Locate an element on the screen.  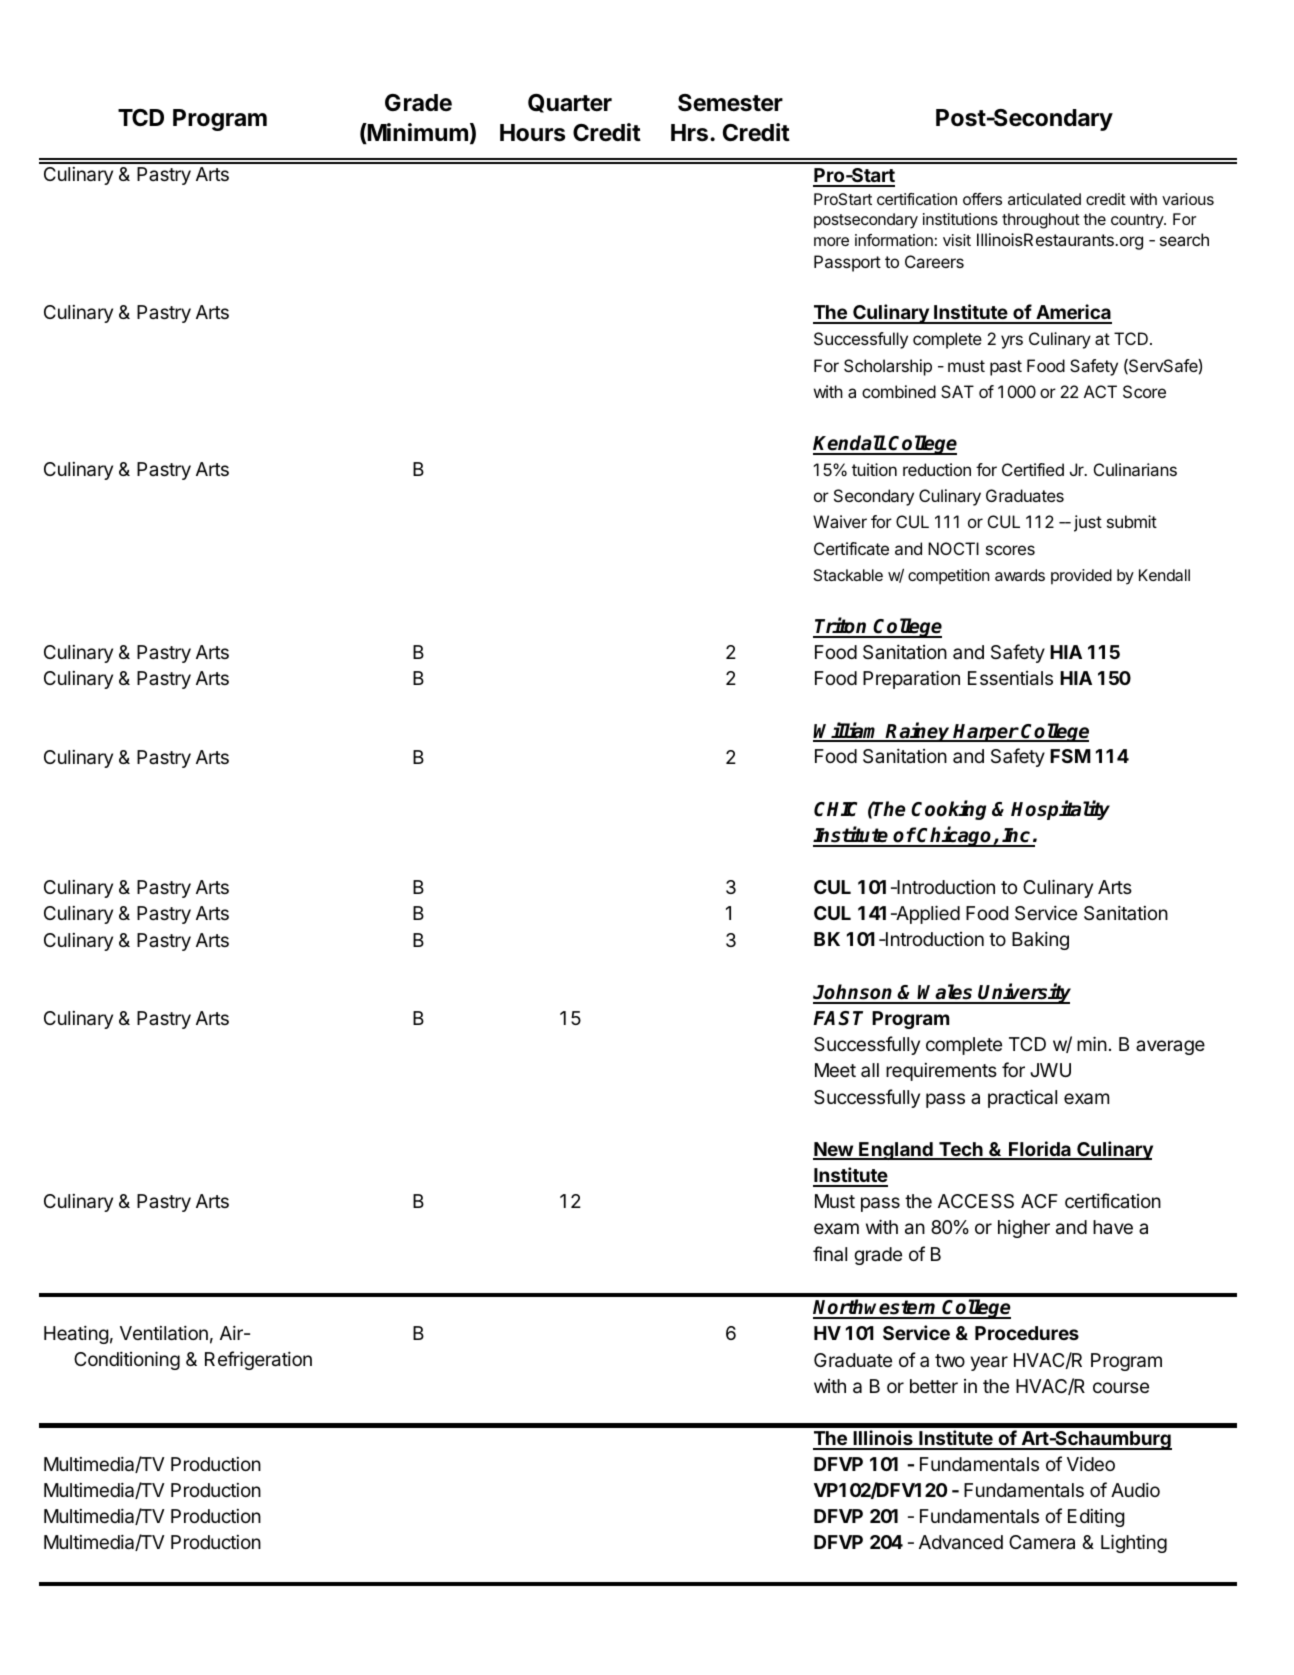
Refrigeration is located at coordinates (258, 1360).
